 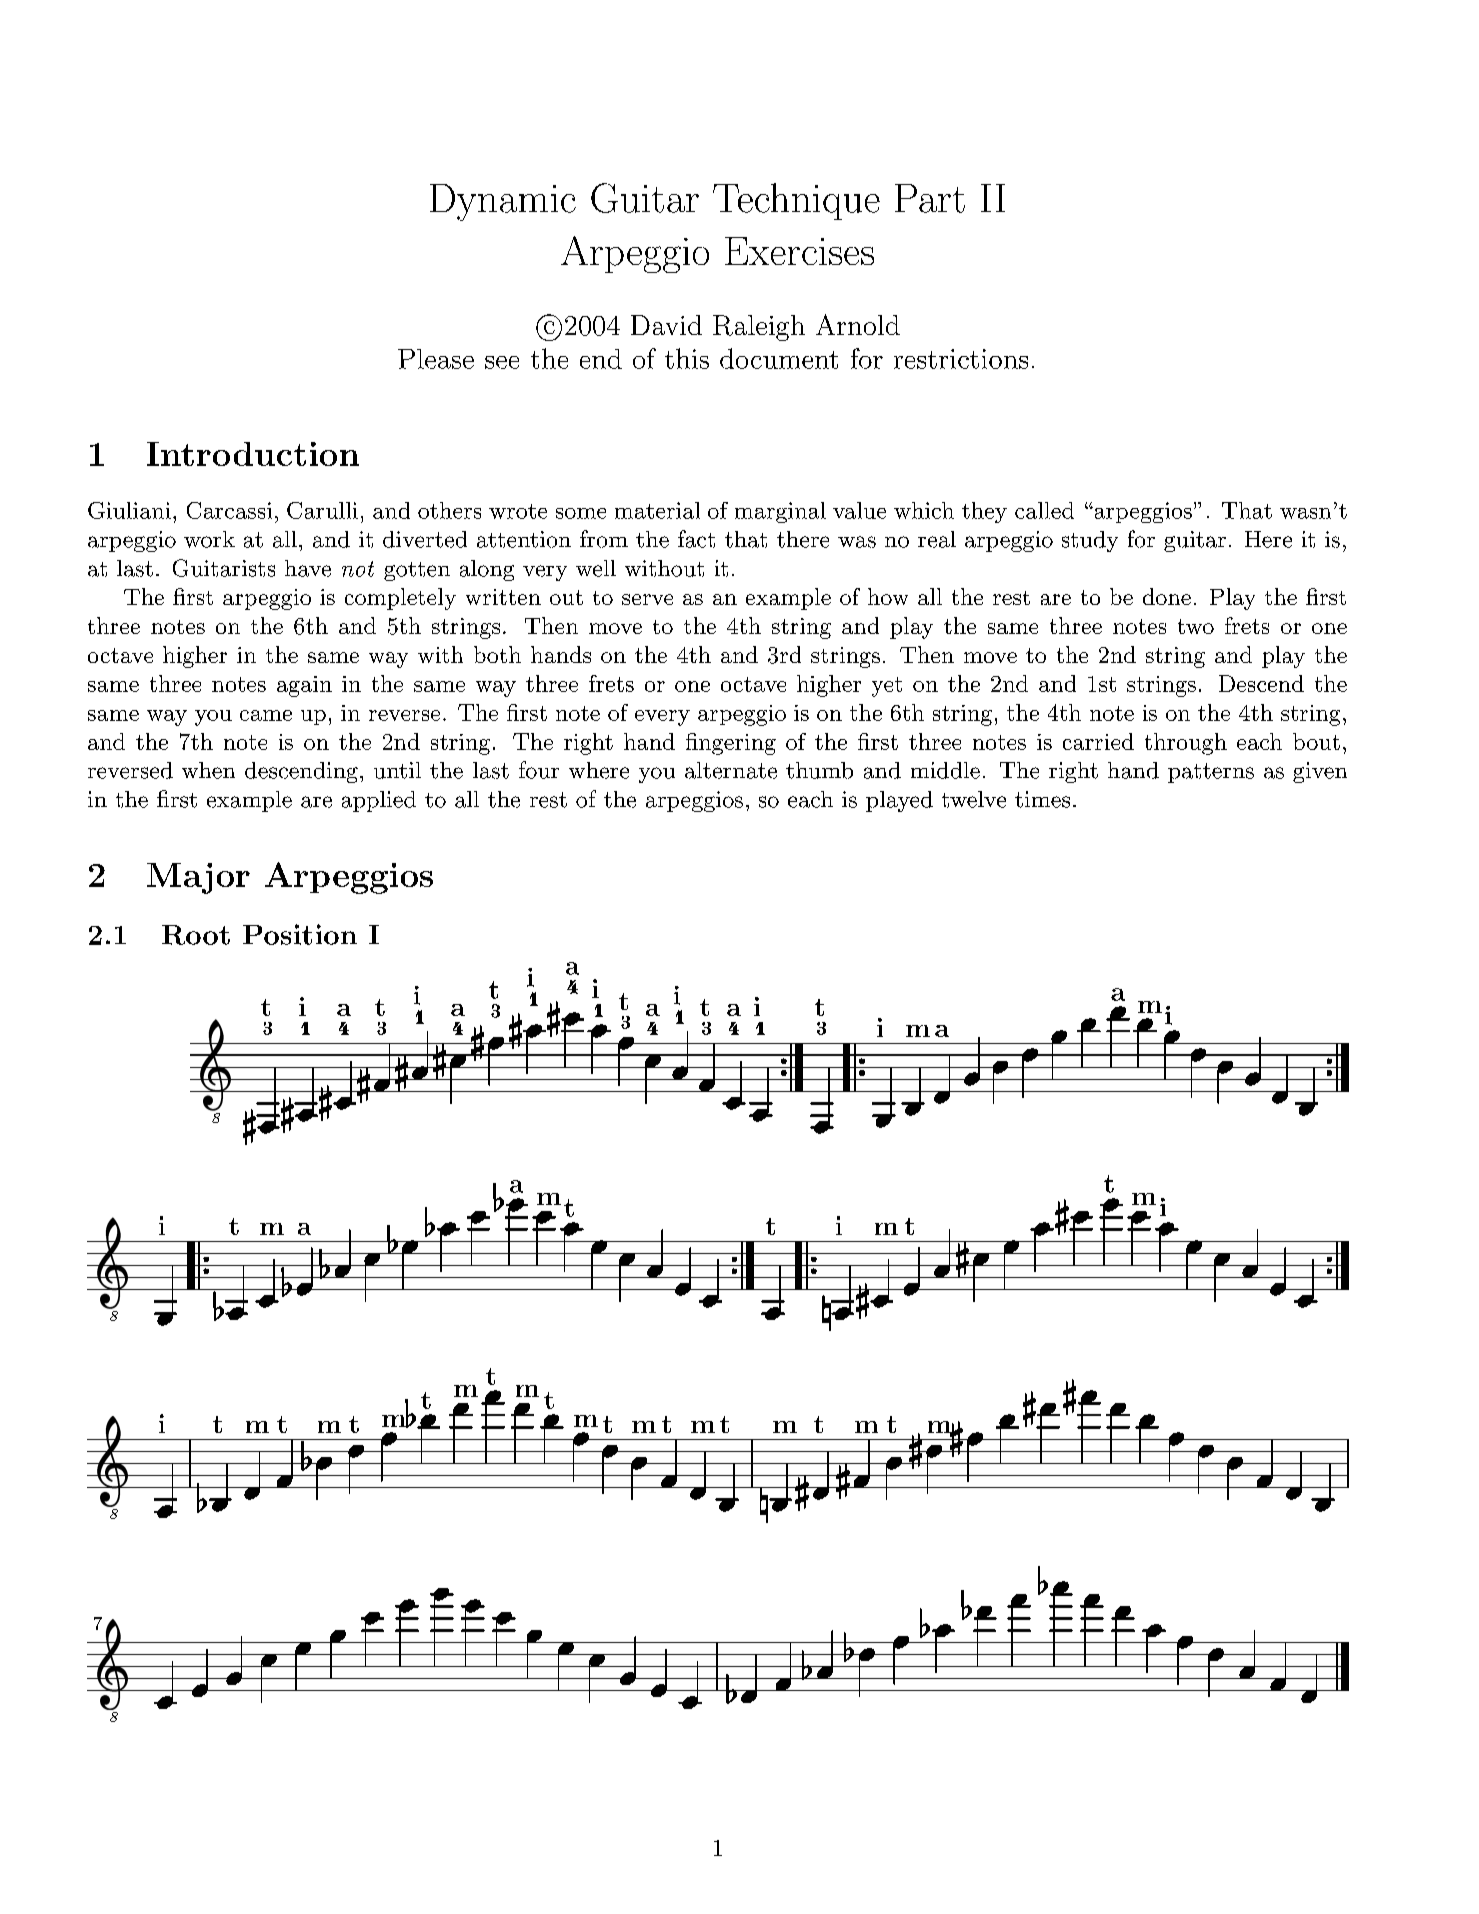 I want to click on Part, so click(x=930, y=198).
